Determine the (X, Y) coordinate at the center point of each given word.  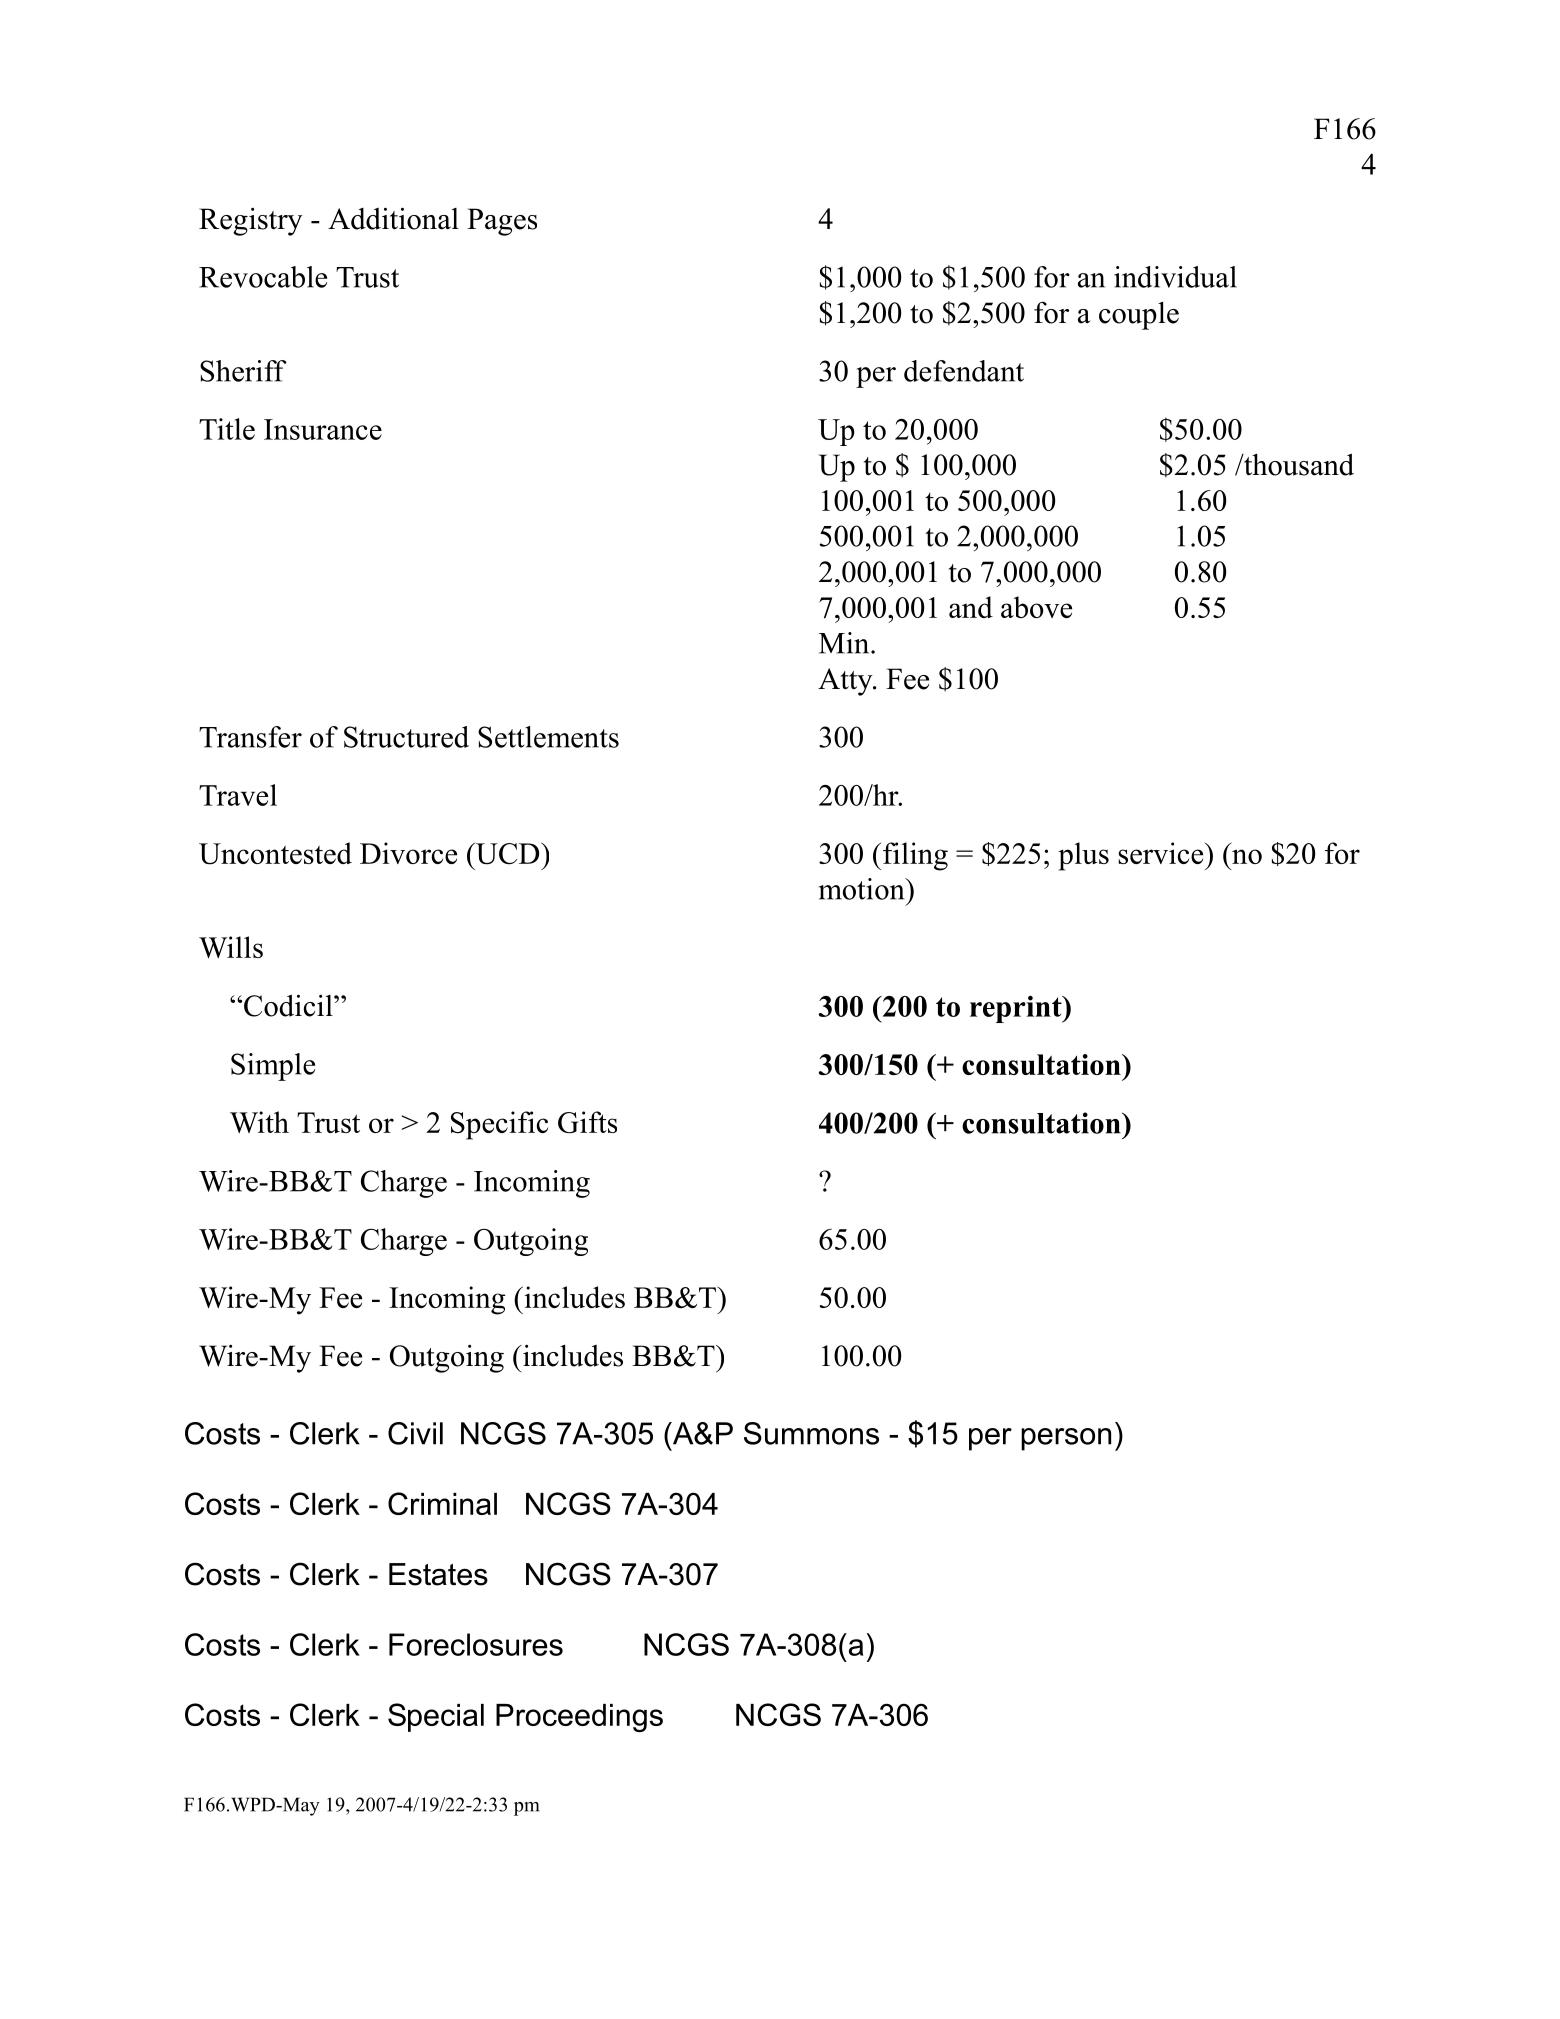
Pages (502, 222)
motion (863, 889)
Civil (415, 1433)
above (1036, 607)
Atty (846, 682)
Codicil (289, 1005)
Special (436, 1717)
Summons (811, 1433)
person (1066, 1439)
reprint (1017, 1009)
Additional (393, 218)
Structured (406, 737)
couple (1139, 315)
